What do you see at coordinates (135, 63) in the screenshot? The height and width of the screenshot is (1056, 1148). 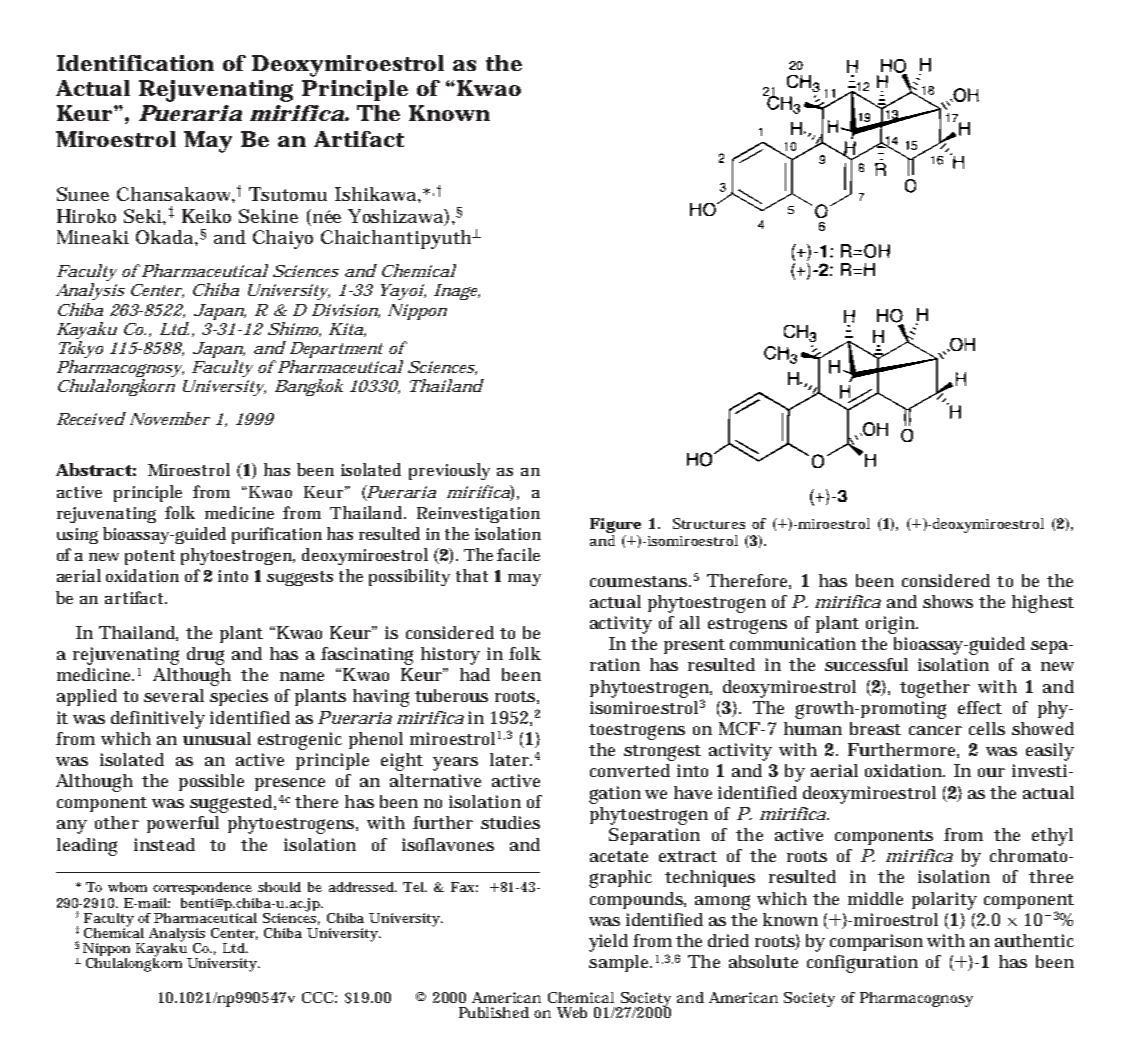 I see `Identification` at bounding box center [135, 63].
